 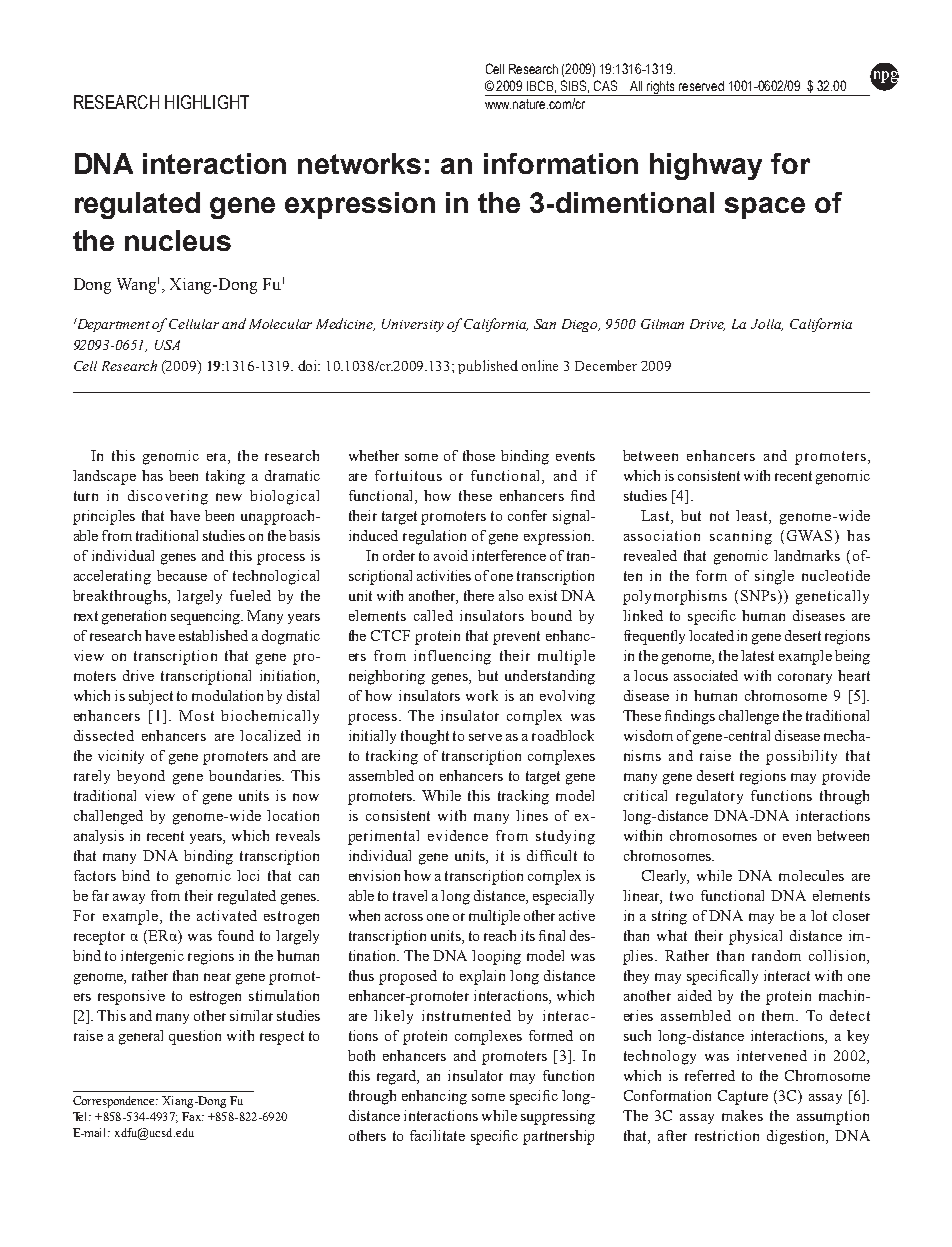 What do you see at coordinates (207, 617) in the screenshot?
I see `sequencing` at bounding box center [207, 617].
